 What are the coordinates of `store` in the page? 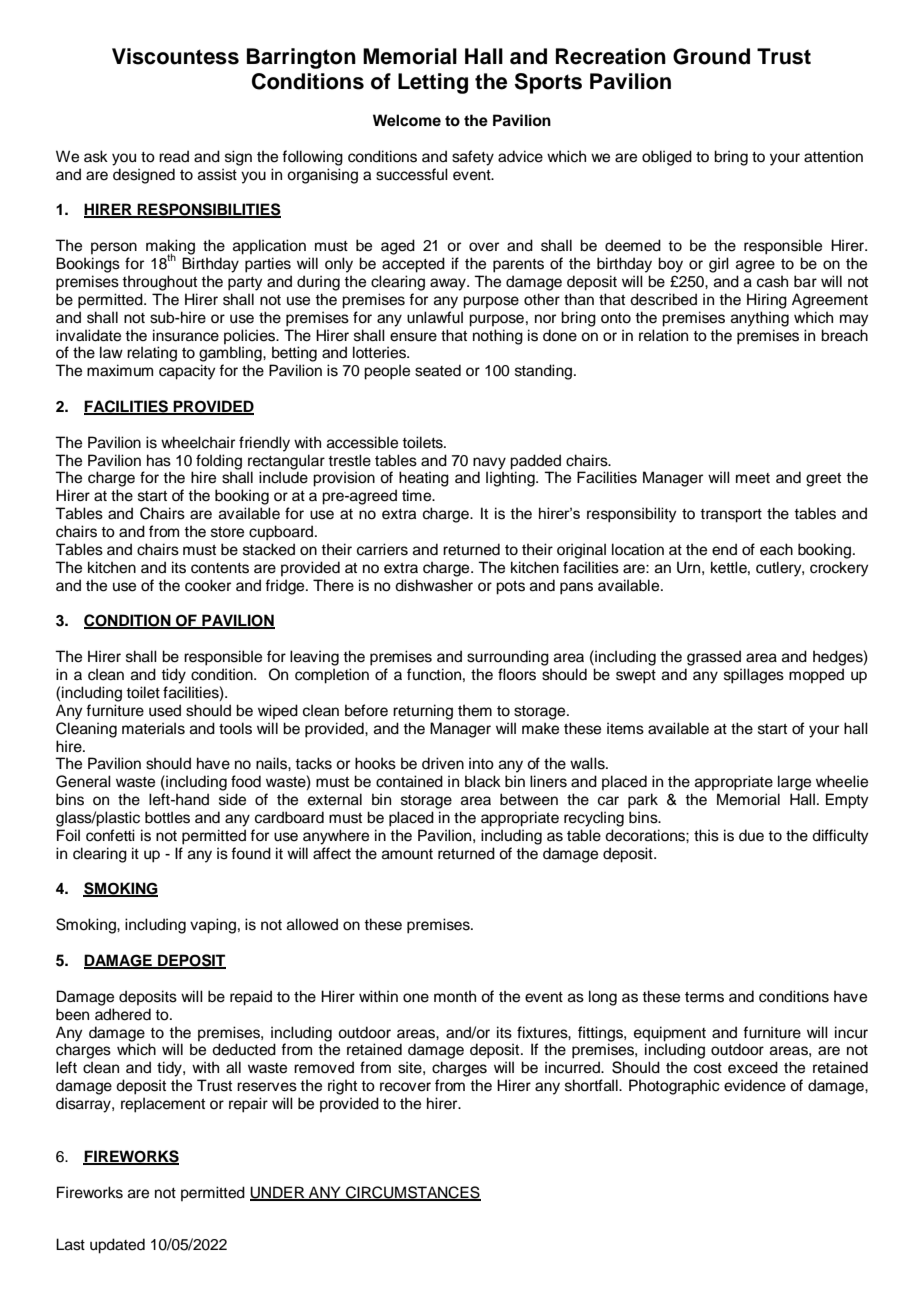 It's located at (227, 532).
